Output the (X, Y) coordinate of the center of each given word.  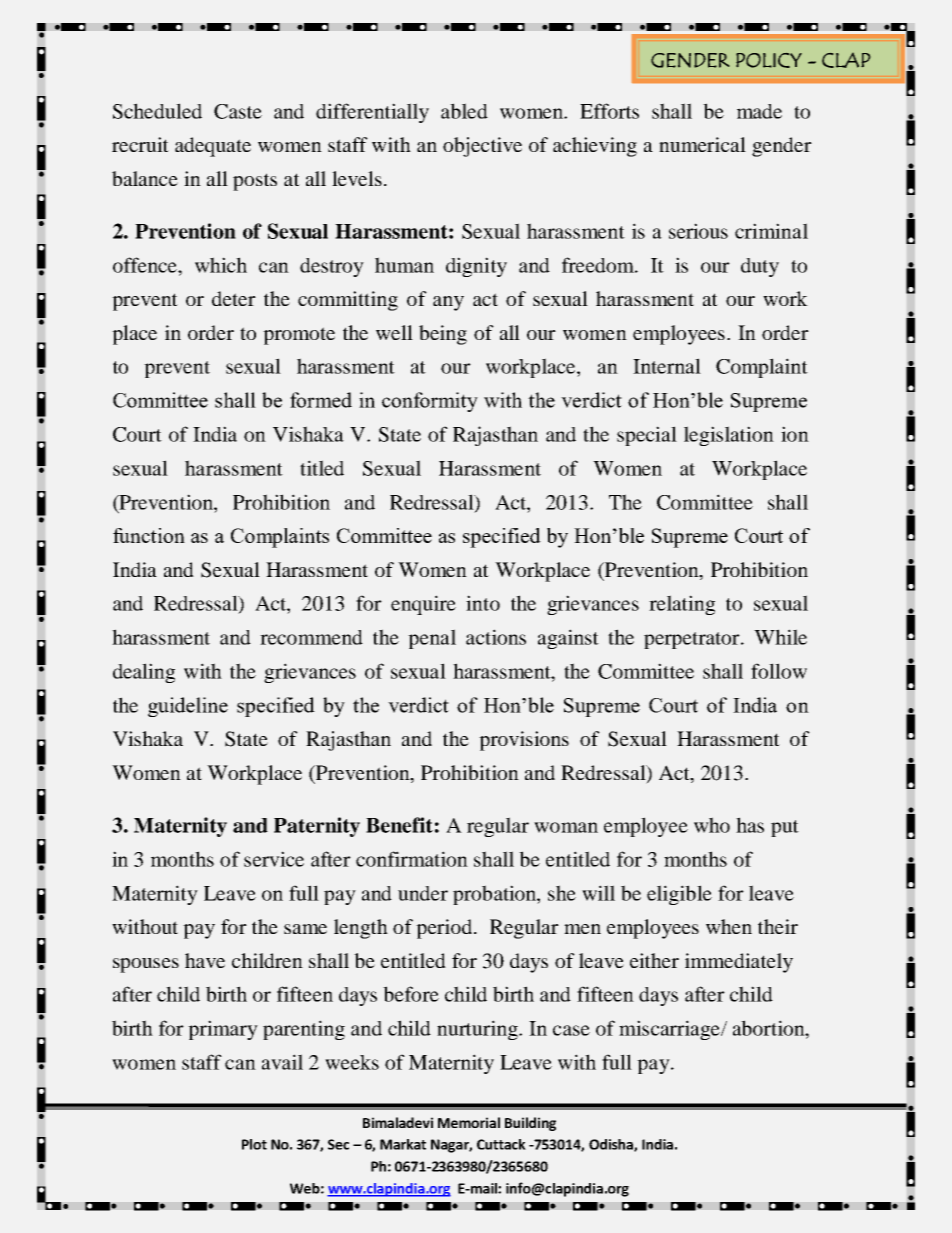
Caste (238, 111)
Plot (254, 1144)
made (759, 111)
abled (464, 111)
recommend (311, 637)
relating (682, 605)
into (483, 603)
